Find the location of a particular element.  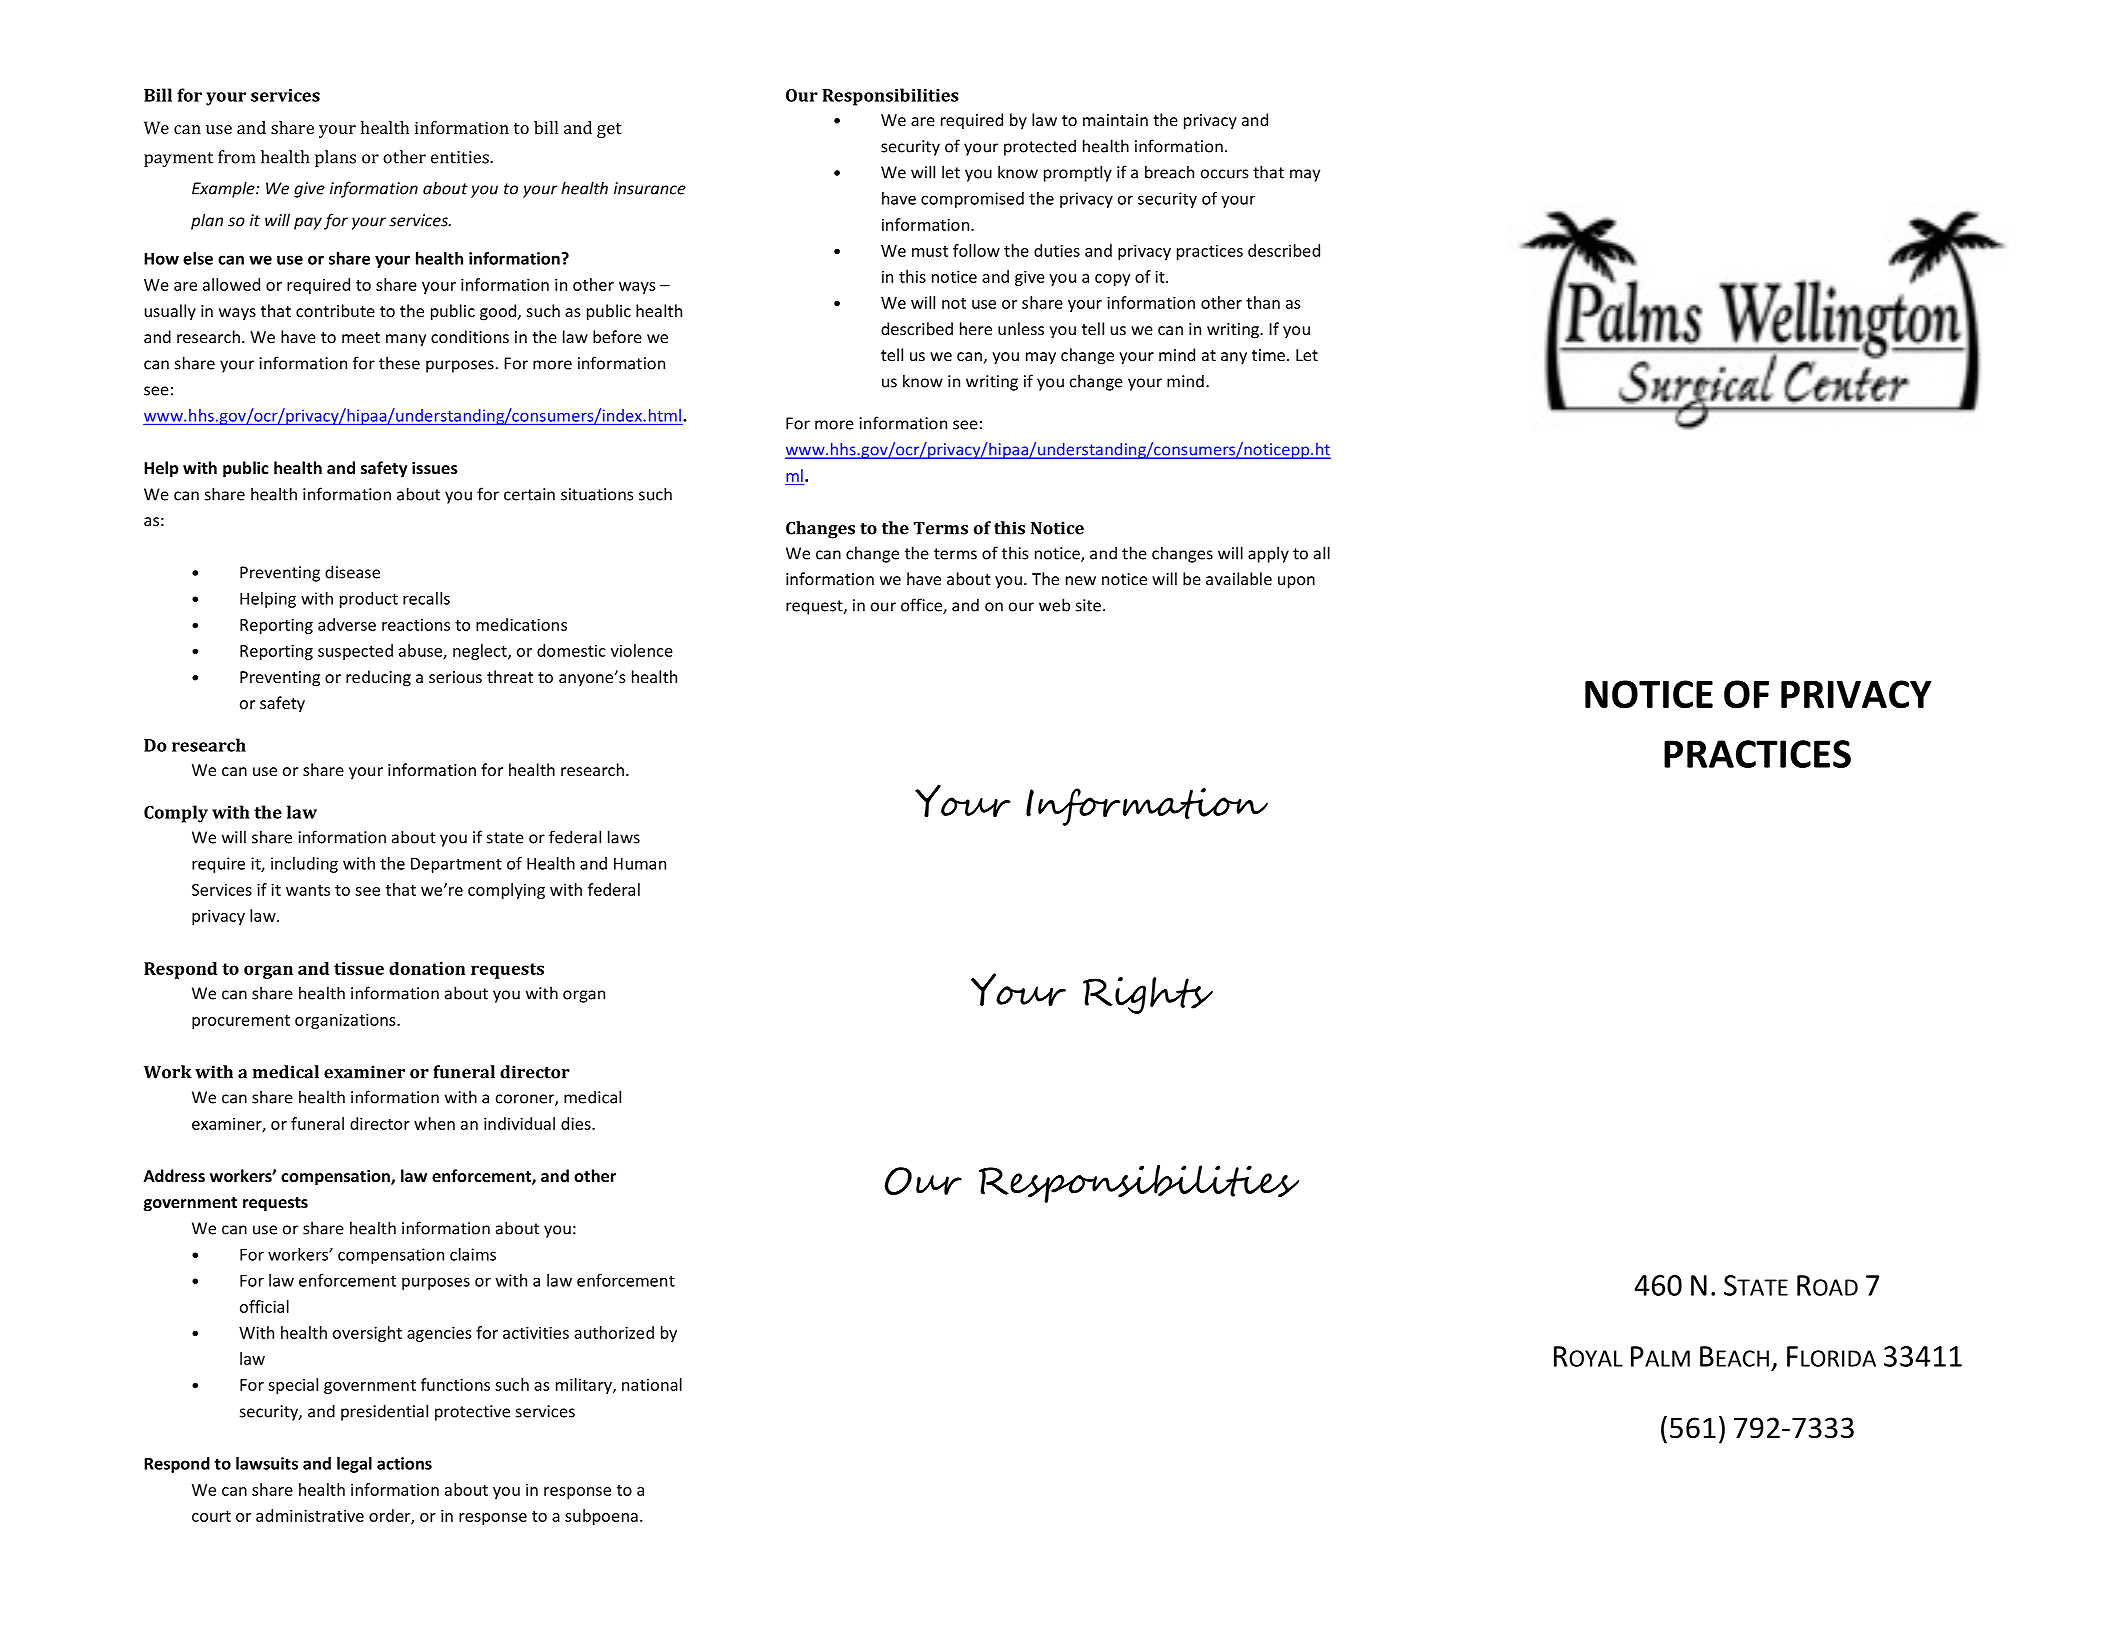

Human is located at coordinates (640, 863).
